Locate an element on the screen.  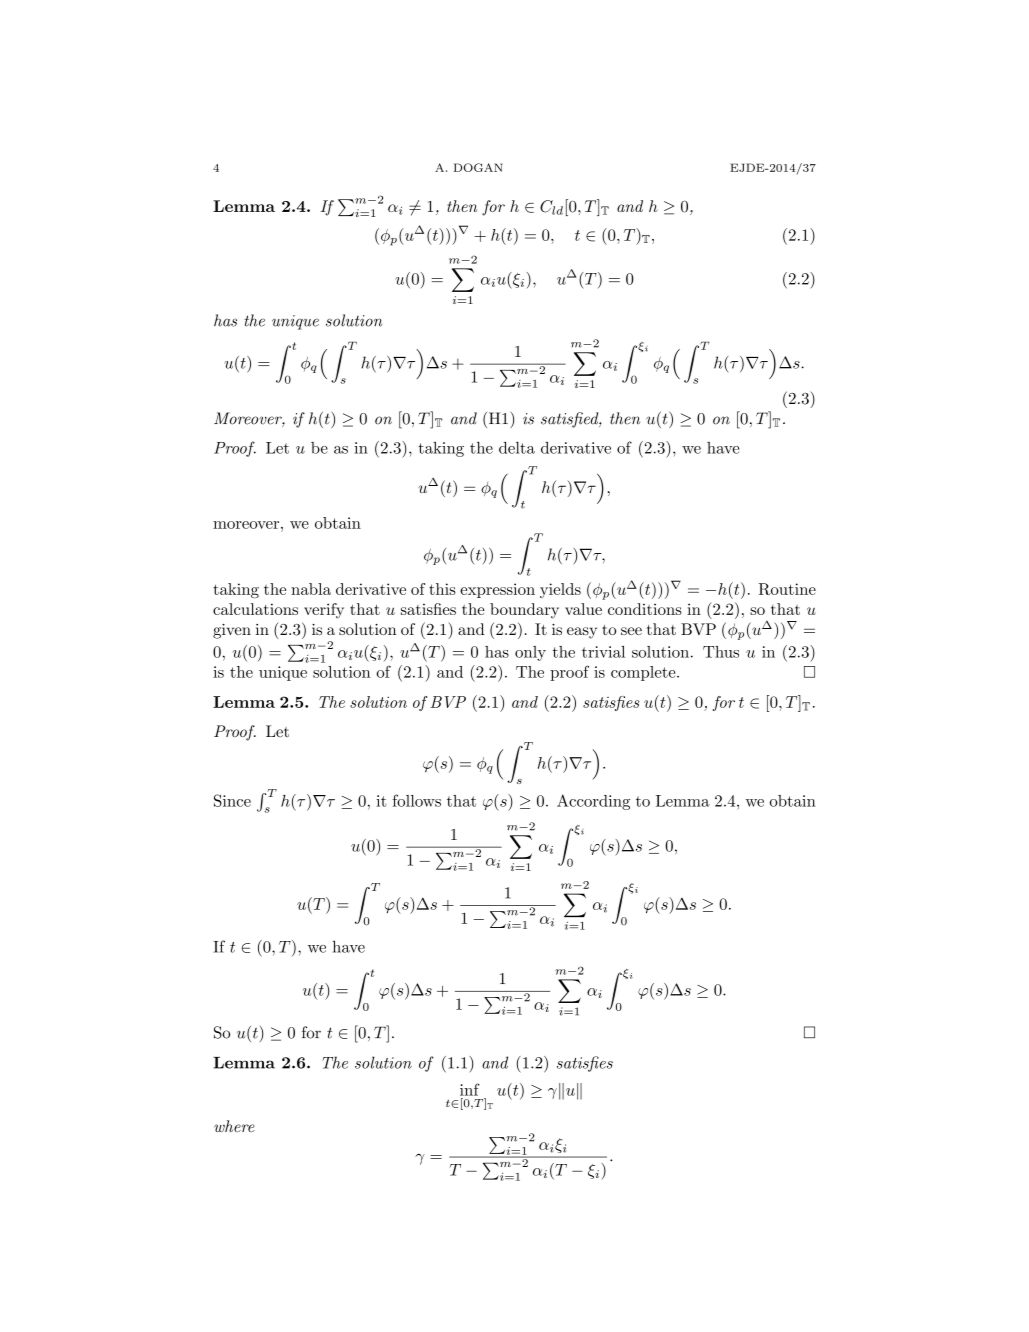
where is located at coordinates (234, 1126).
